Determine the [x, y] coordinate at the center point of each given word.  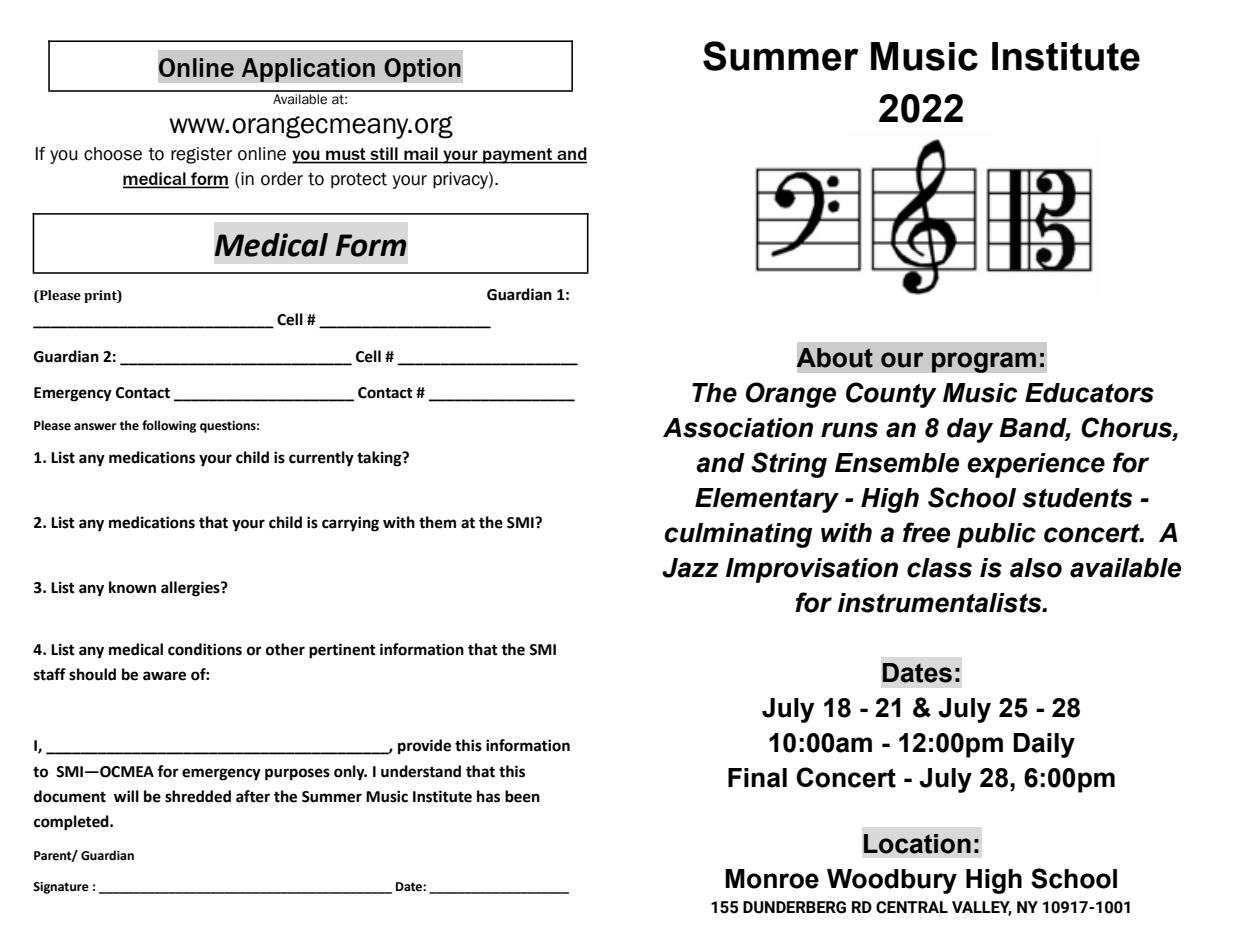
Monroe [772, 879]
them [437, 522]
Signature [61, 888]
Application [308, 70]
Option [422, 70]
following [169, 426]
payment [518, 156]
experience [1036, 465]
